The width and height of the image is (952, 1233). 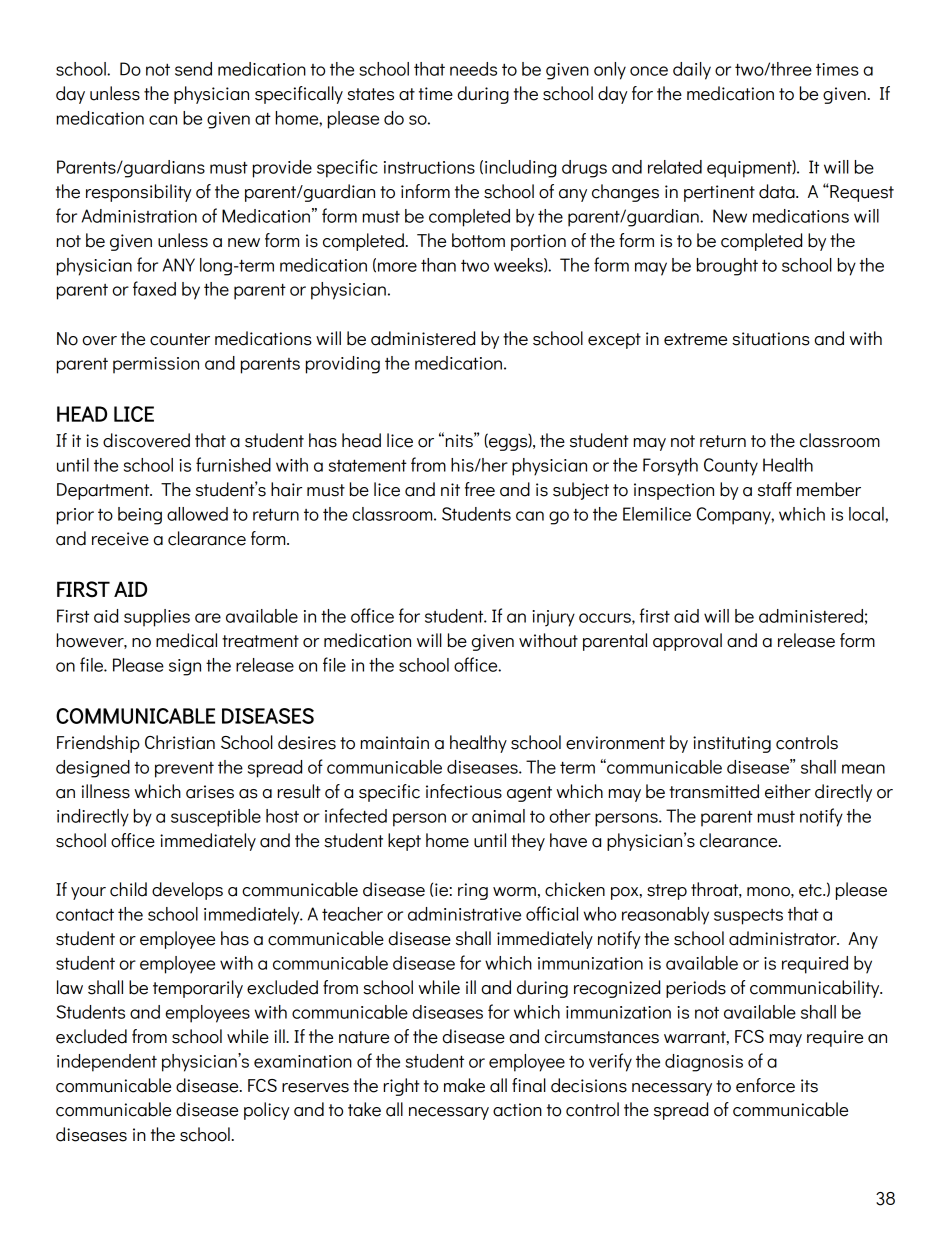 I want to click on infectious, so click(x=464, y=791).
